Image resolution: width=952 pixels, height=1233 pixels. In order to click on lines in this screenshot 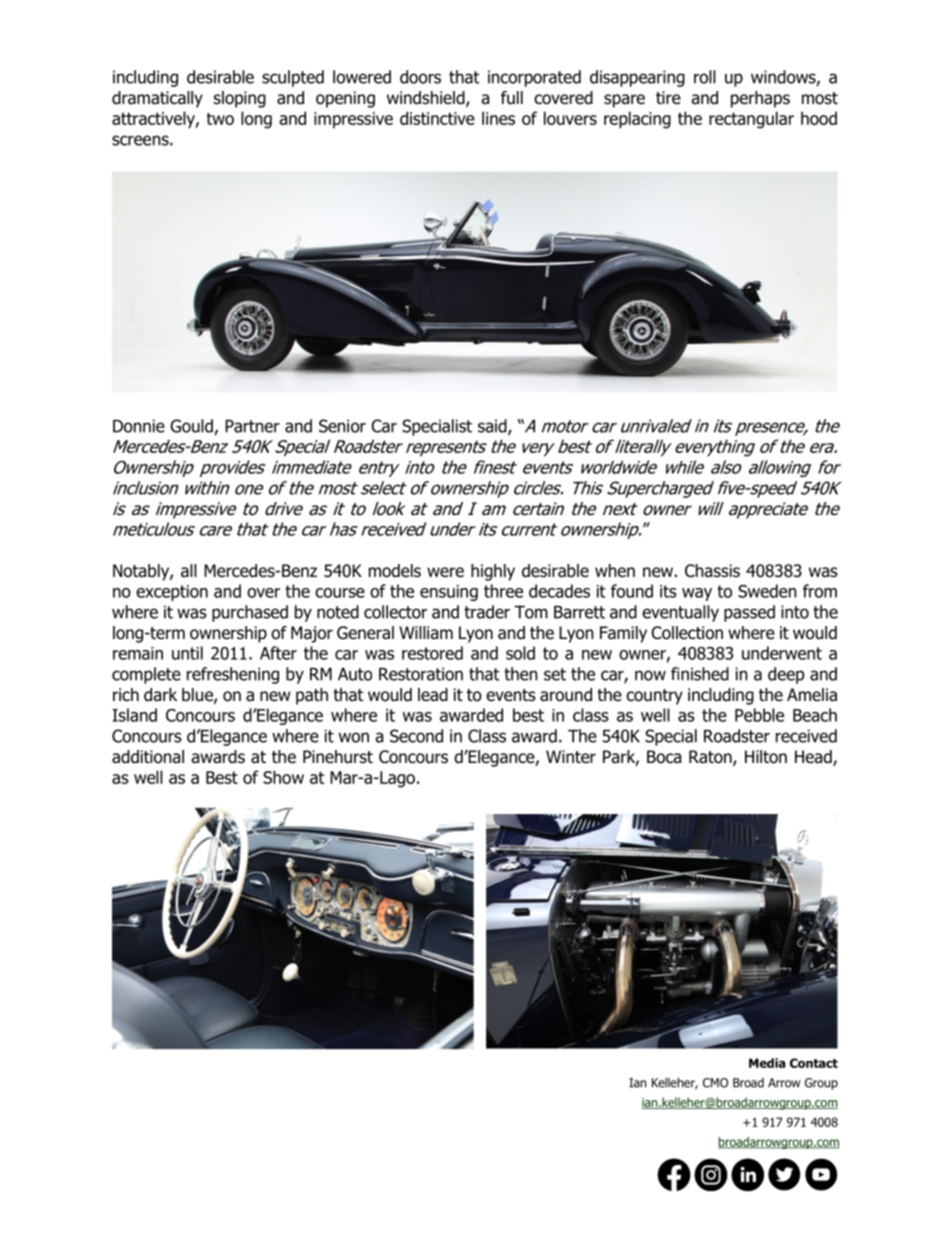, I will do `click(498, 118)`.
